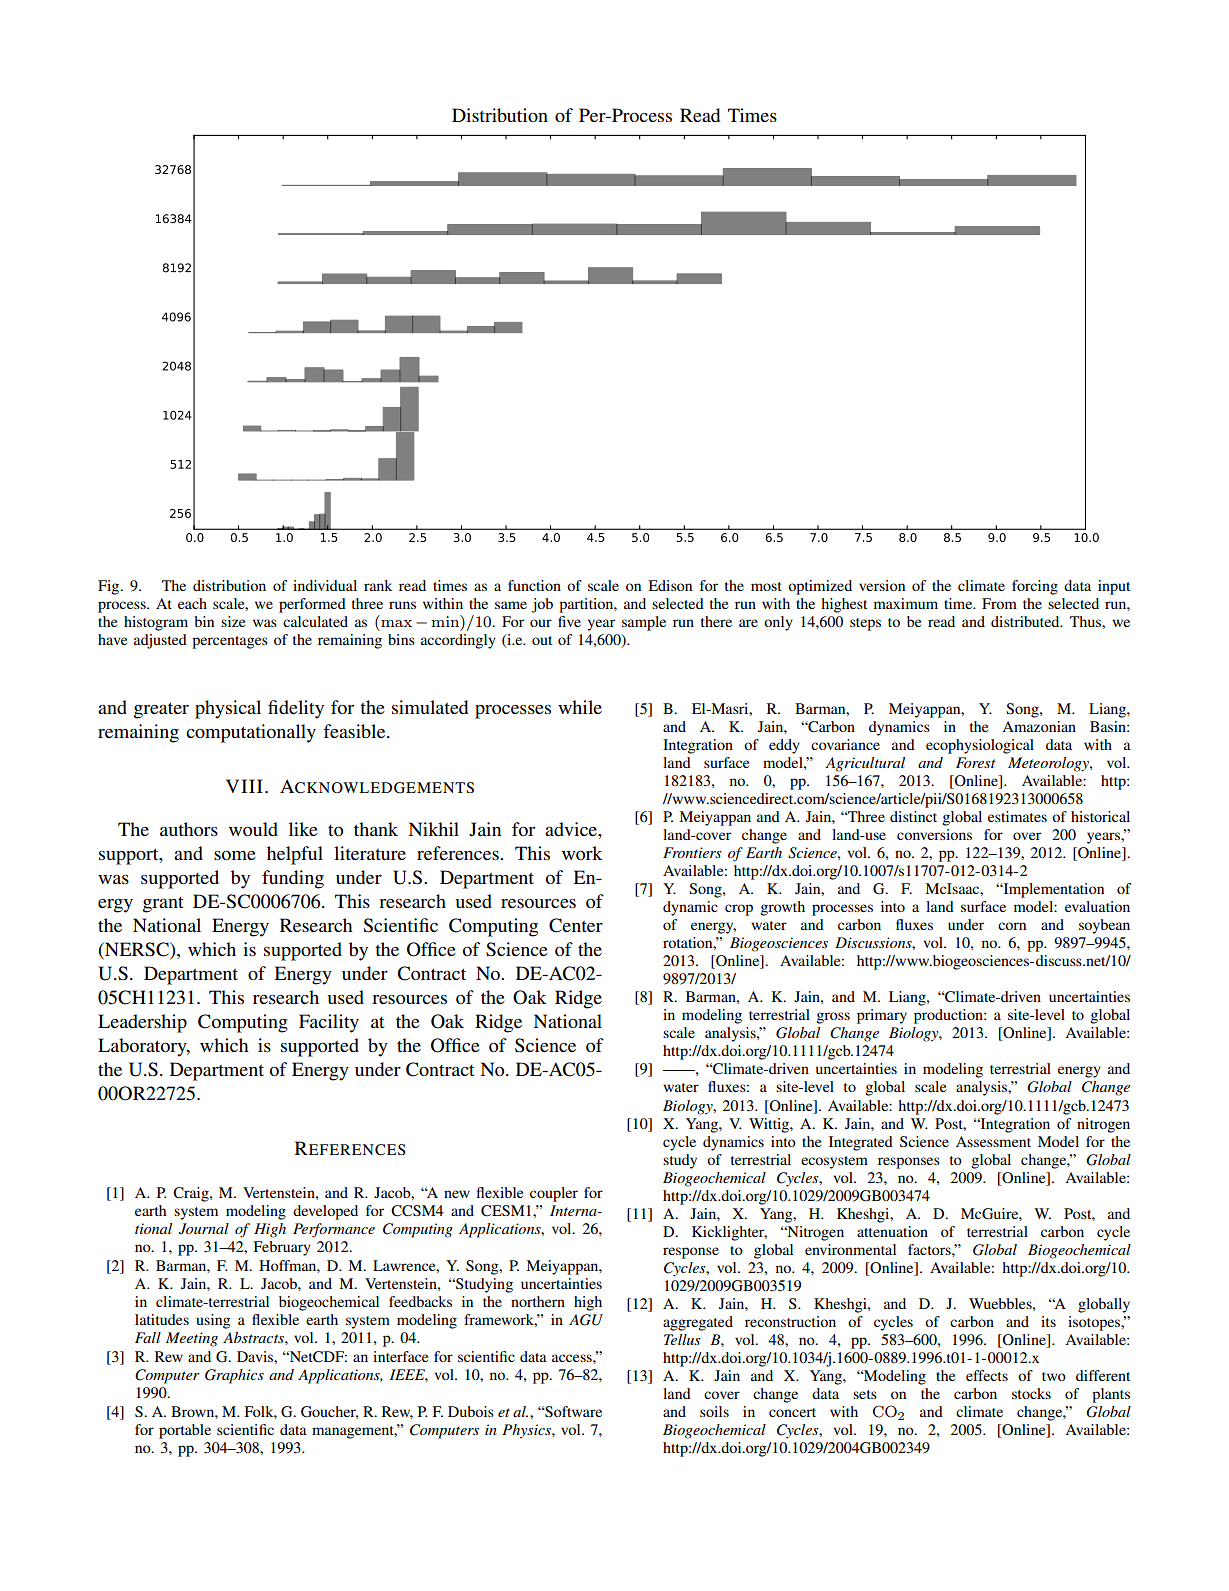 The width and height of the screenshot is (1229, 1591). I want to click on Center, so click(576, 925).
